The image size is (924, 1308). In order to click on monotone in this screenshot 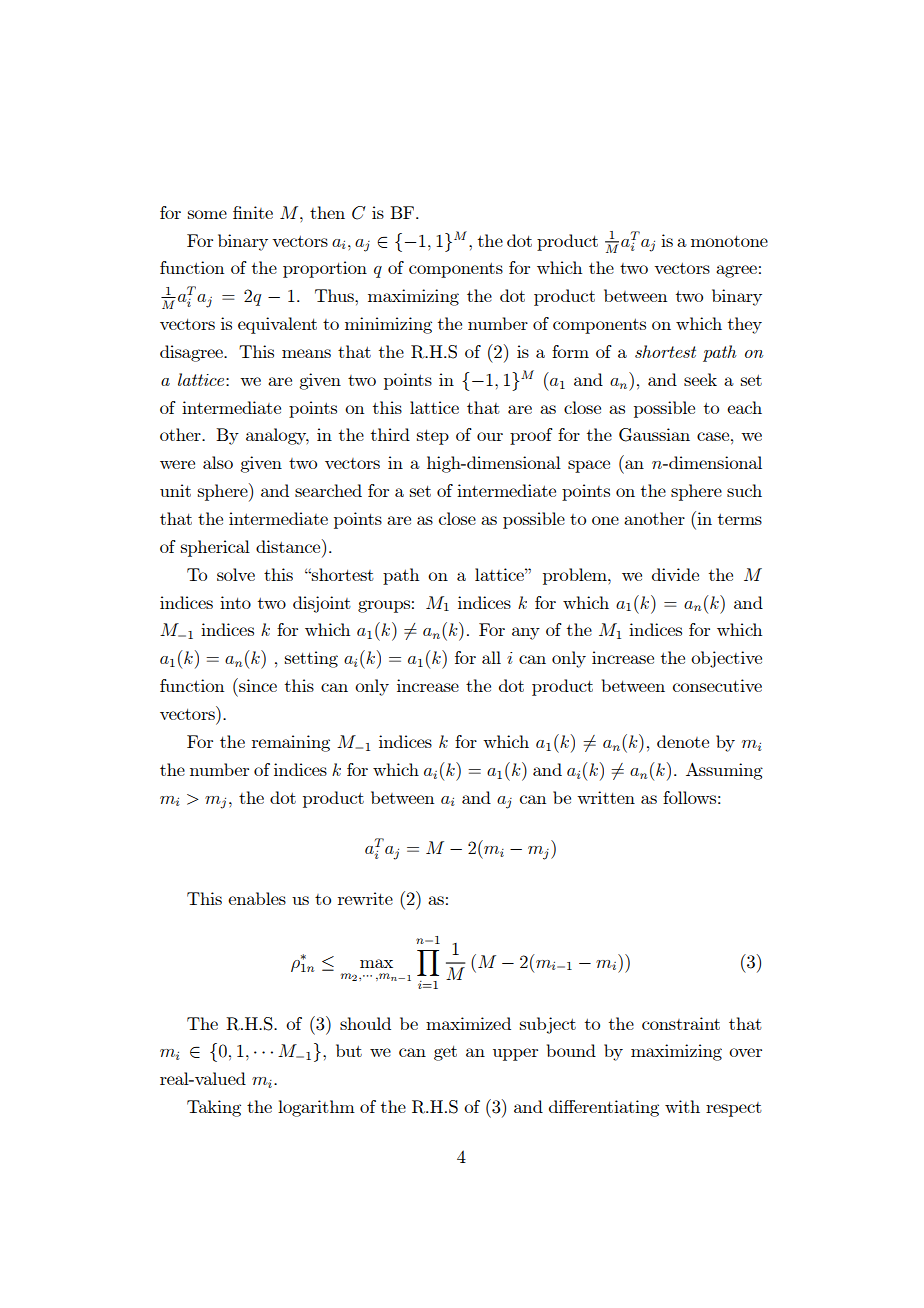, I will do `click(729, 241)`.
